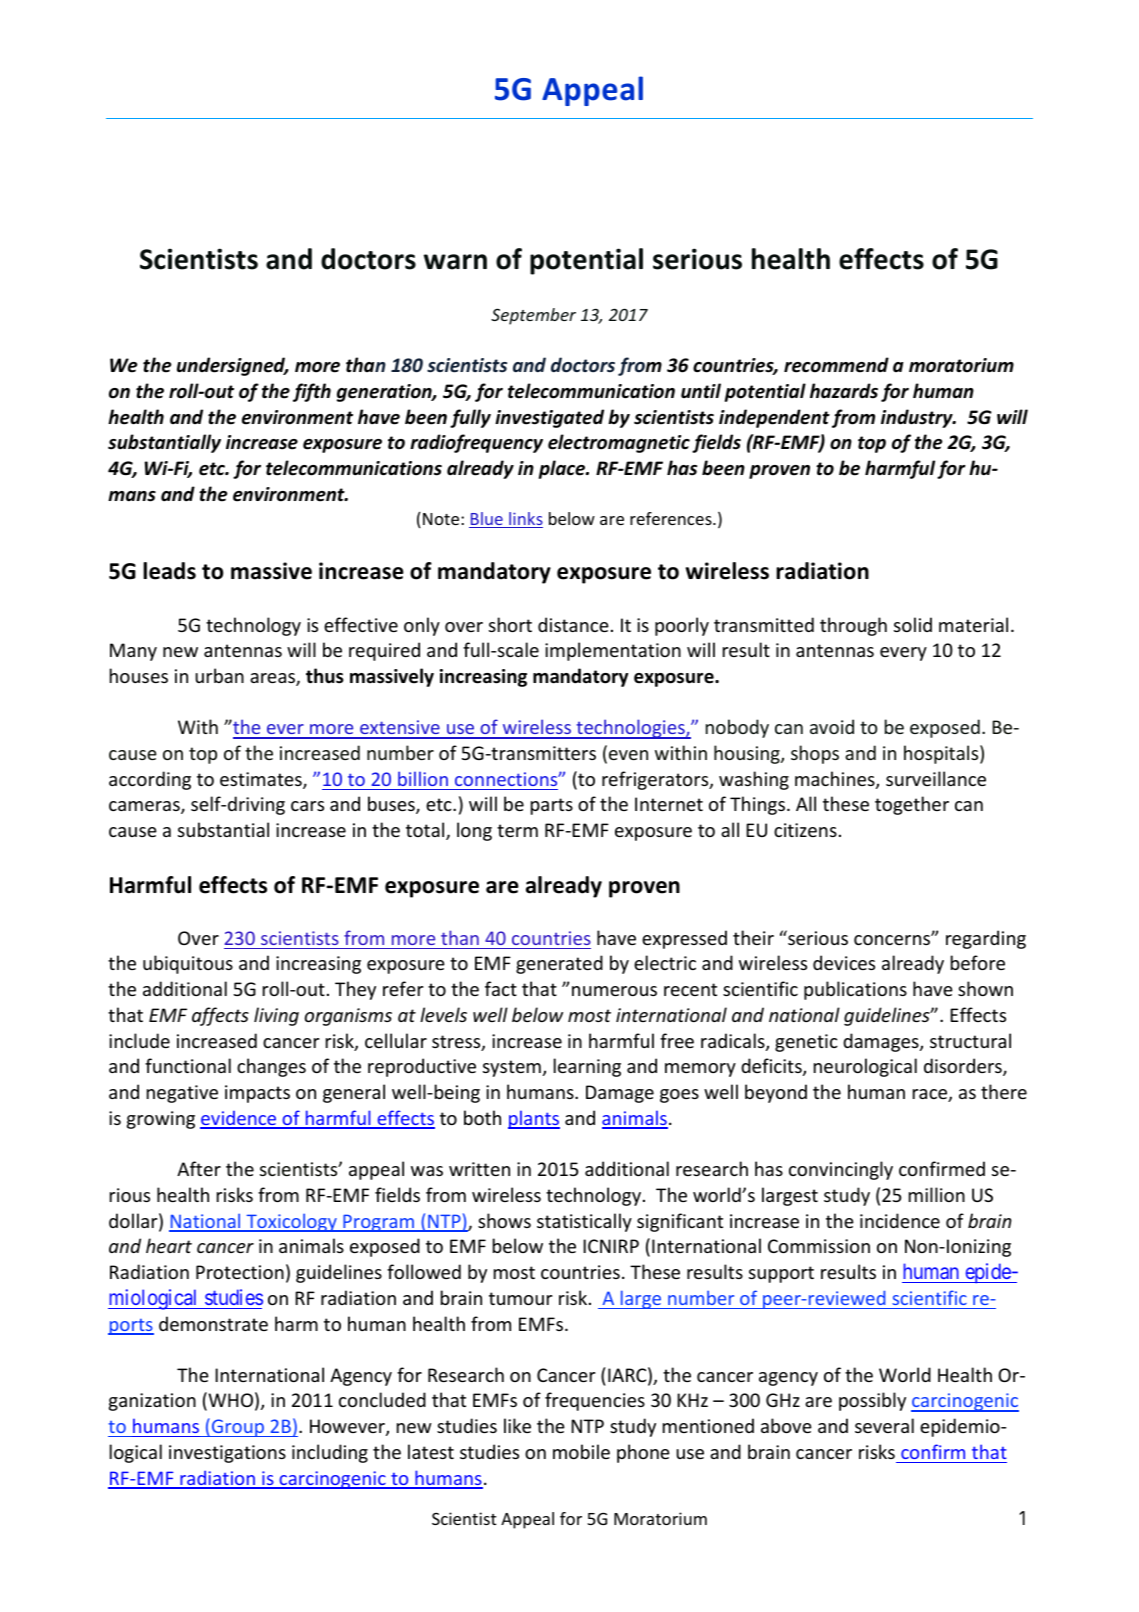 The width and height of the screenshot is (1139, 1612). Describe the element at coordinates (970, 1040) in the screenshot. I see `structural` at that location.
